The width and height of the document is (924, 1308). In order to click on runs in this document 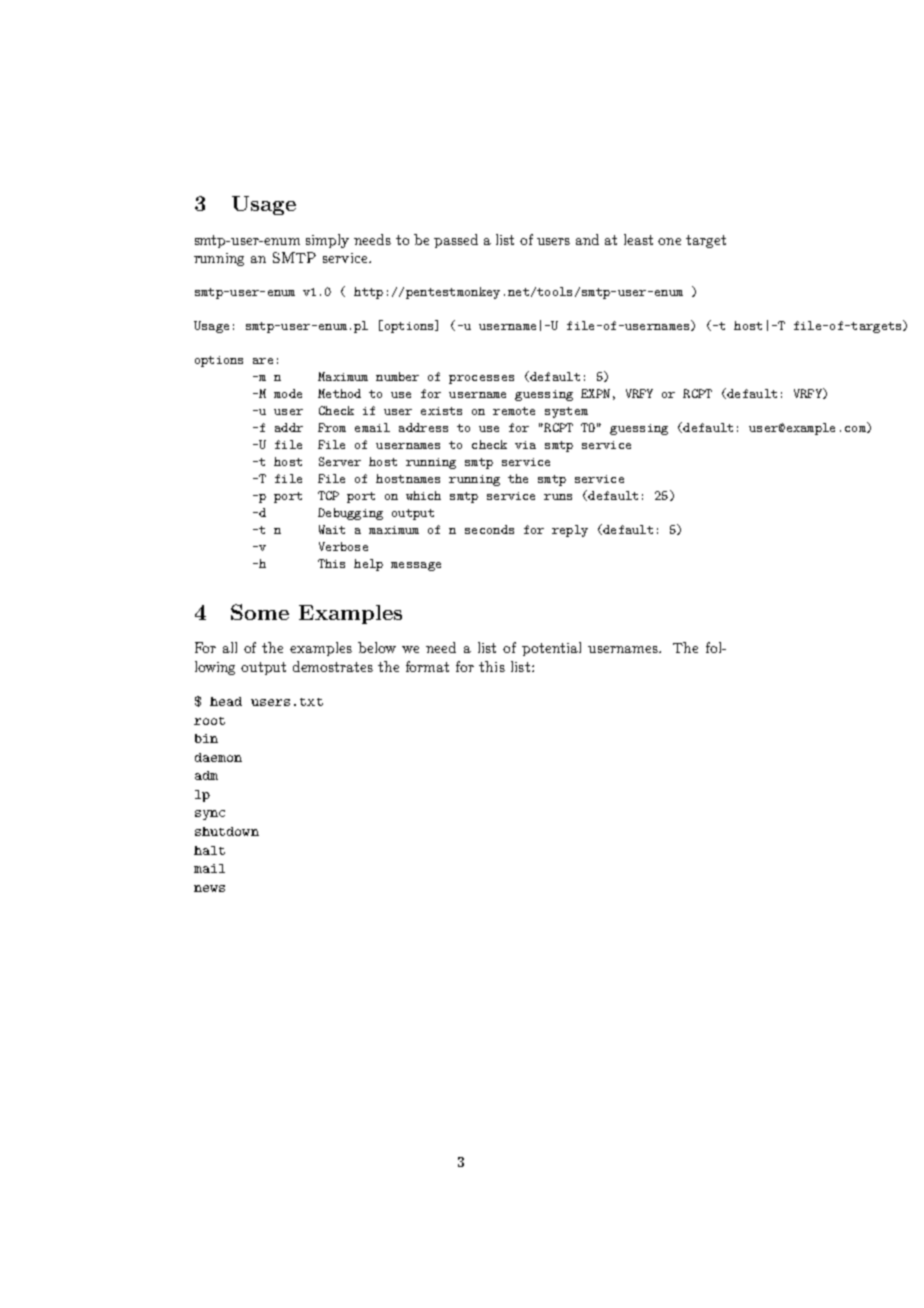, I will do `click(558, 497)`.
